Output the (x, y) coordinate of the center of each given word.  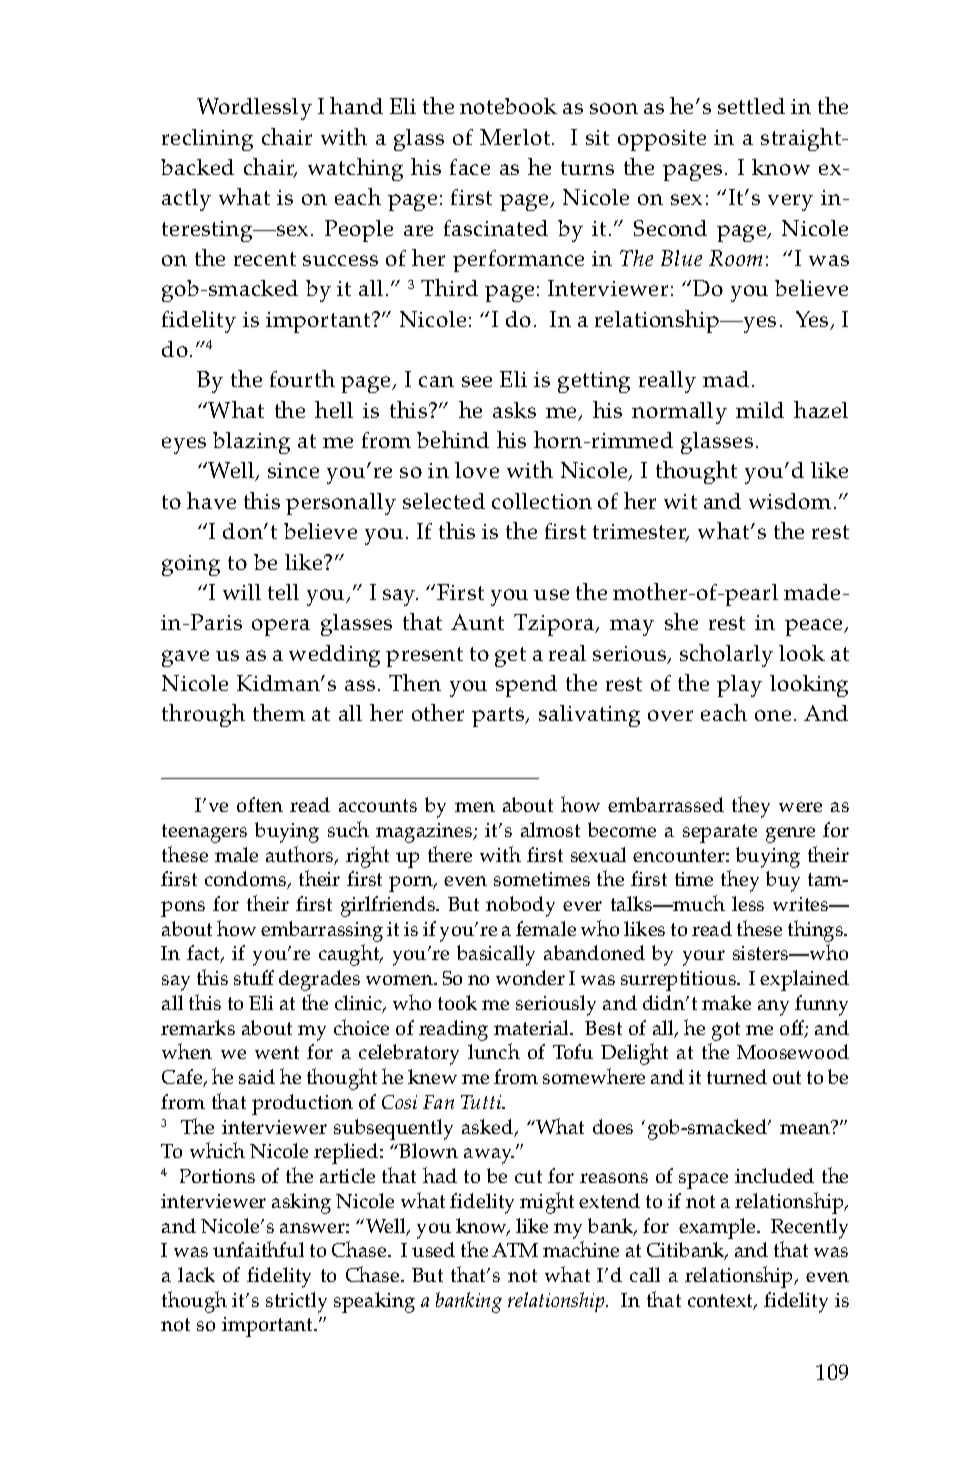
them (279, 712)
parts (499, 717)
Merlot (516, 137)
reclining (207, 140)
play (739, 686)
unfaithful (258, 1249)
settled (751, 106)
